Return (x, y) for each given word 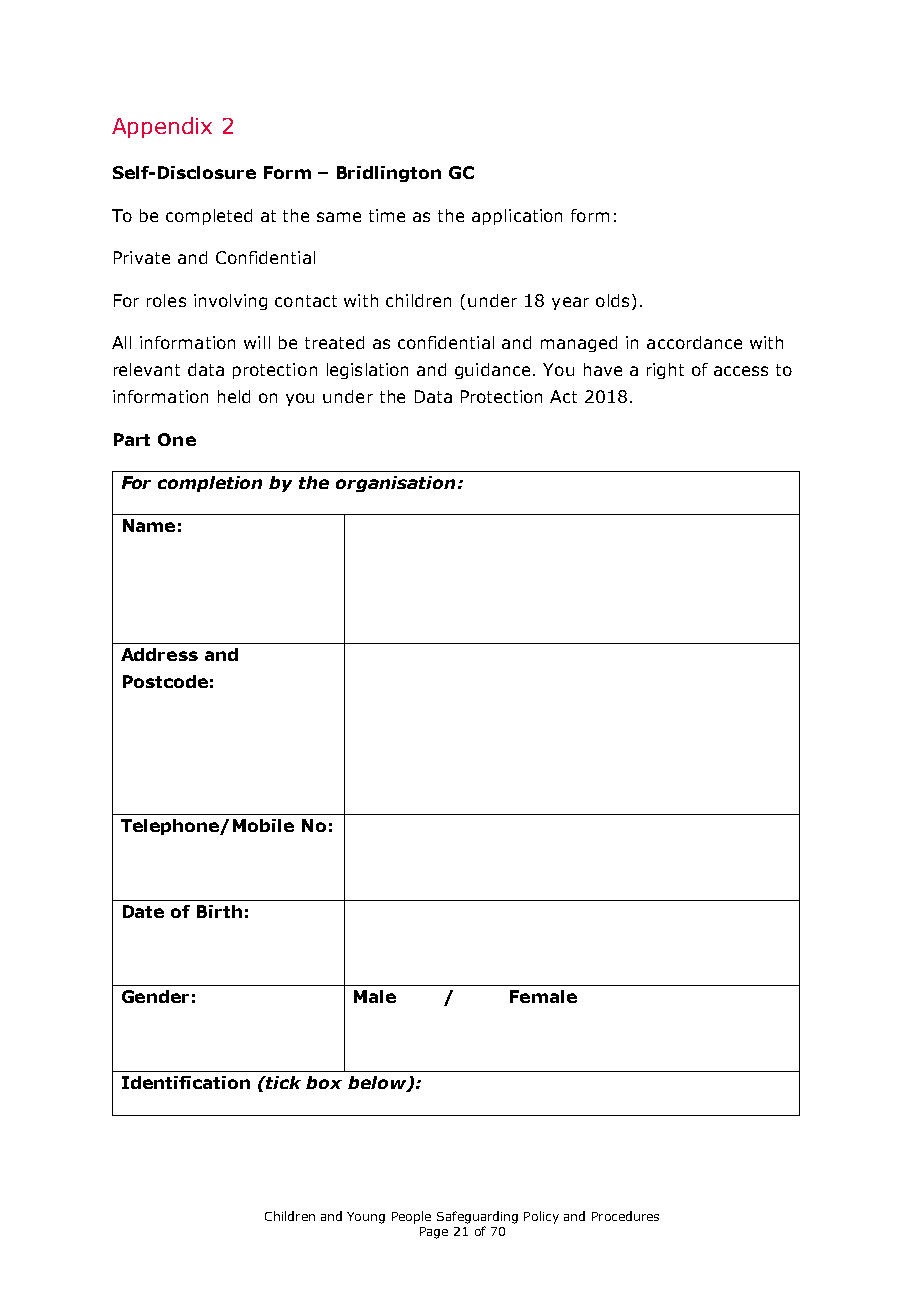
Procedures (625, 1216)
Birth (219, 911)
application (517, 217)
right (665, 371)
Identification (186, 1082)
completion (210, 484)
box (324, 1082)
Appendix (162, 127)
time (387, 215)
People (411, 1217)
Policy (541, 1217)
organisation (395, 484)
